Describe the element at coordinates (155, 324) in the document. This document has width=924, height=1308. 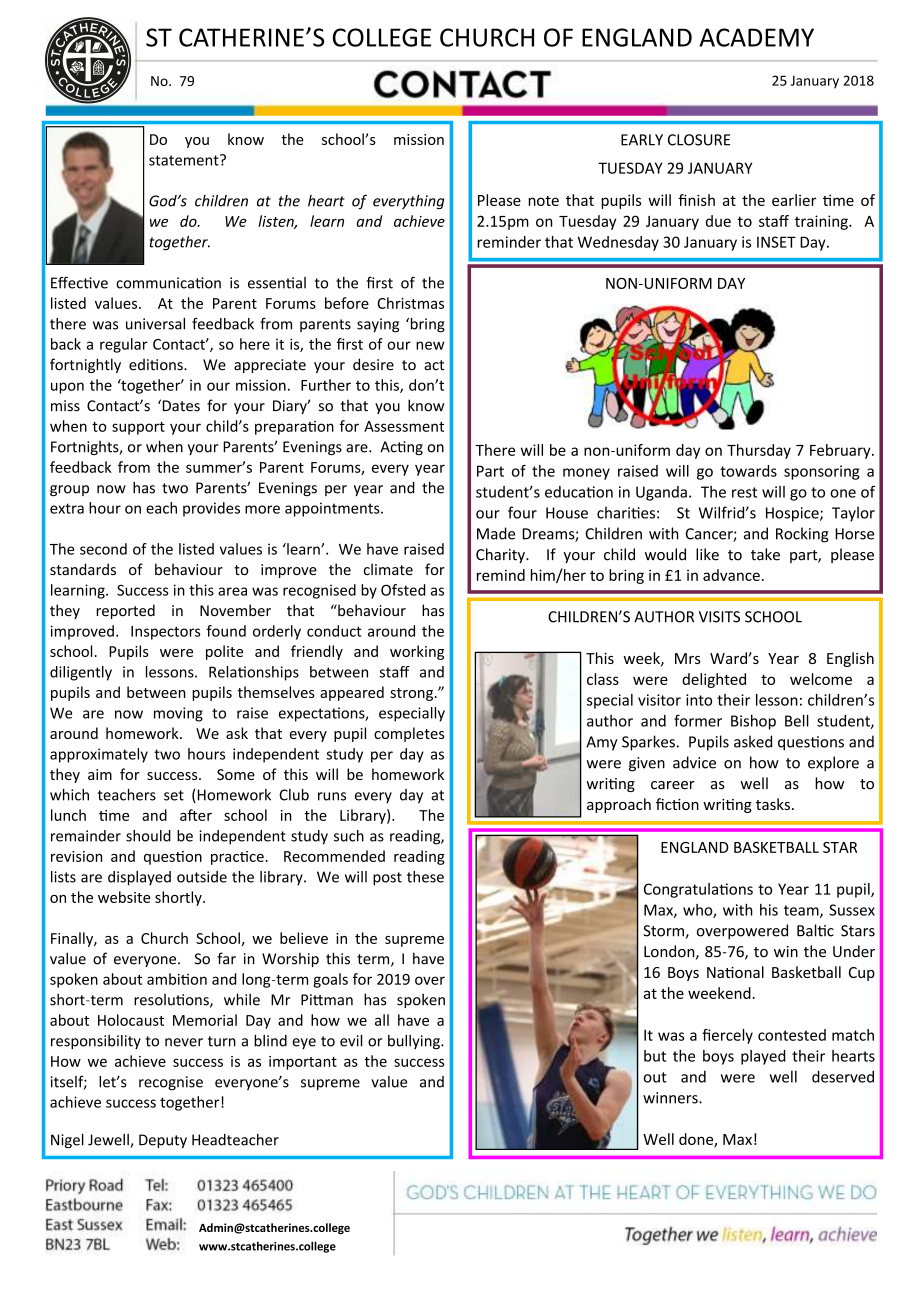
I see `universal` at that location.
